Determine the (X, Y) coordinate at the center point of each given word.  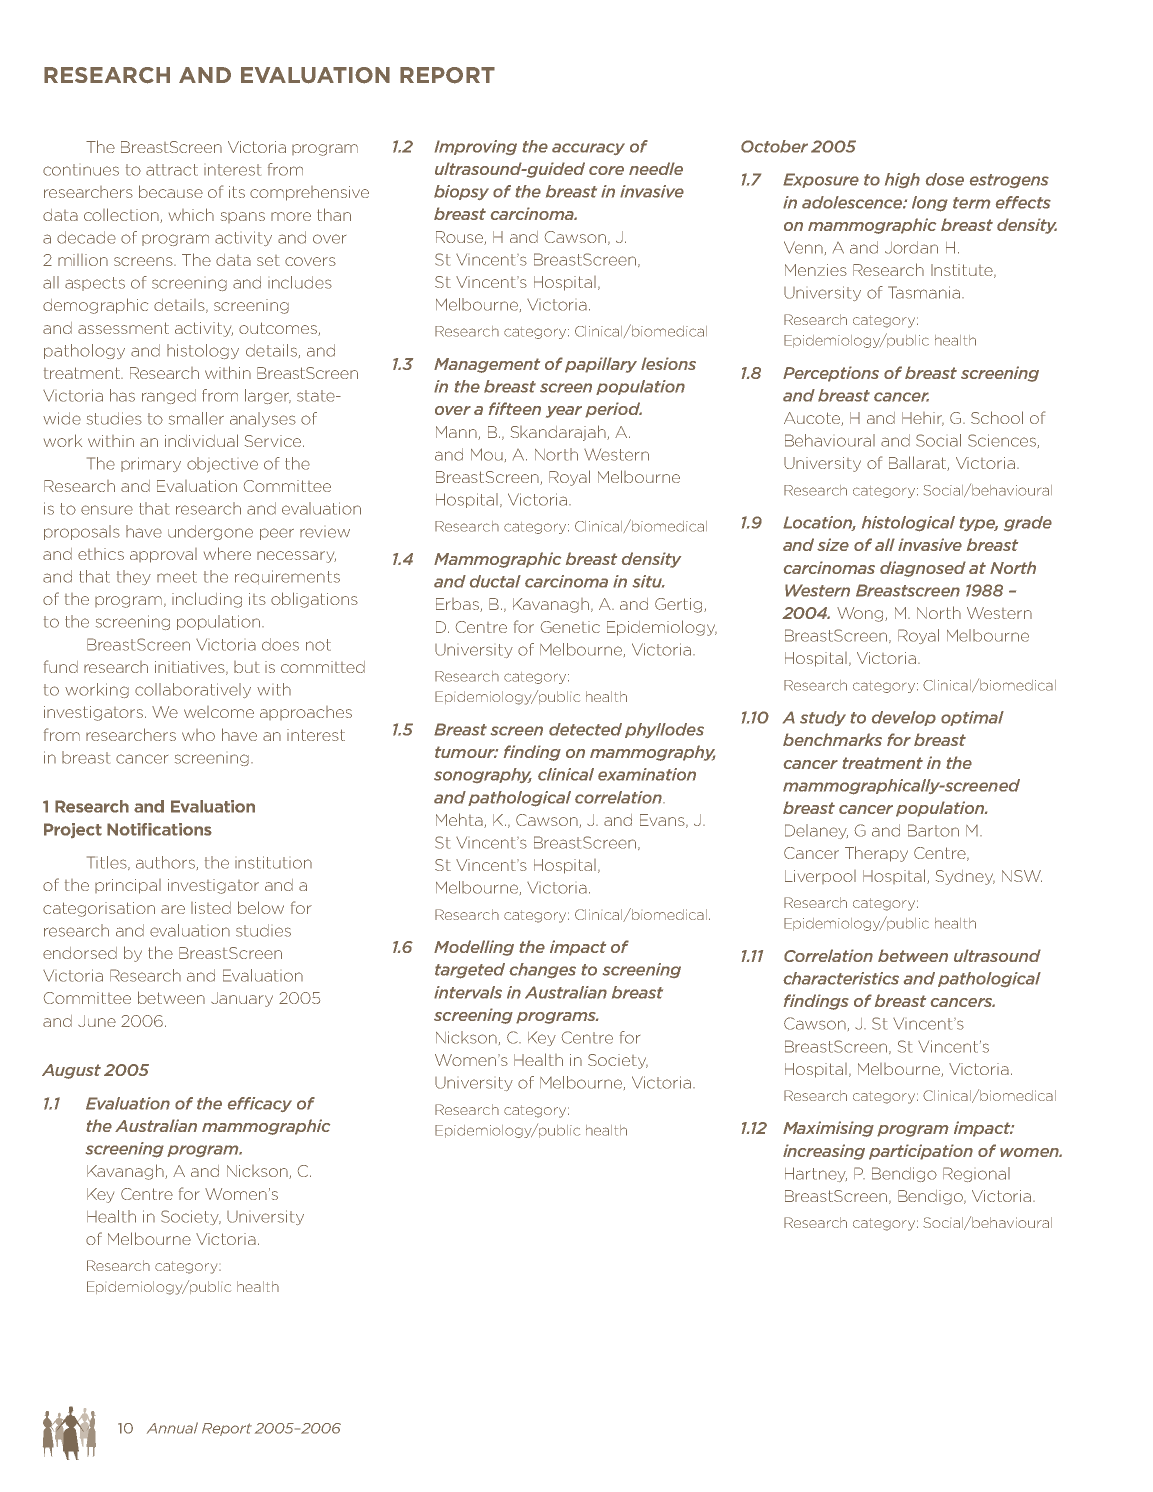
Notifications (159, 829)
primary (151, 464)
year (564, 412)
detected (585, 729)
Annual (172, 1428)
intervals (468, 992)
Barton (933, 830)
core (606, 170)
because (171, 191)
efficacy (260, 1104)
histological (908, 524)
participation (921, 1152)
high (902, 180)
